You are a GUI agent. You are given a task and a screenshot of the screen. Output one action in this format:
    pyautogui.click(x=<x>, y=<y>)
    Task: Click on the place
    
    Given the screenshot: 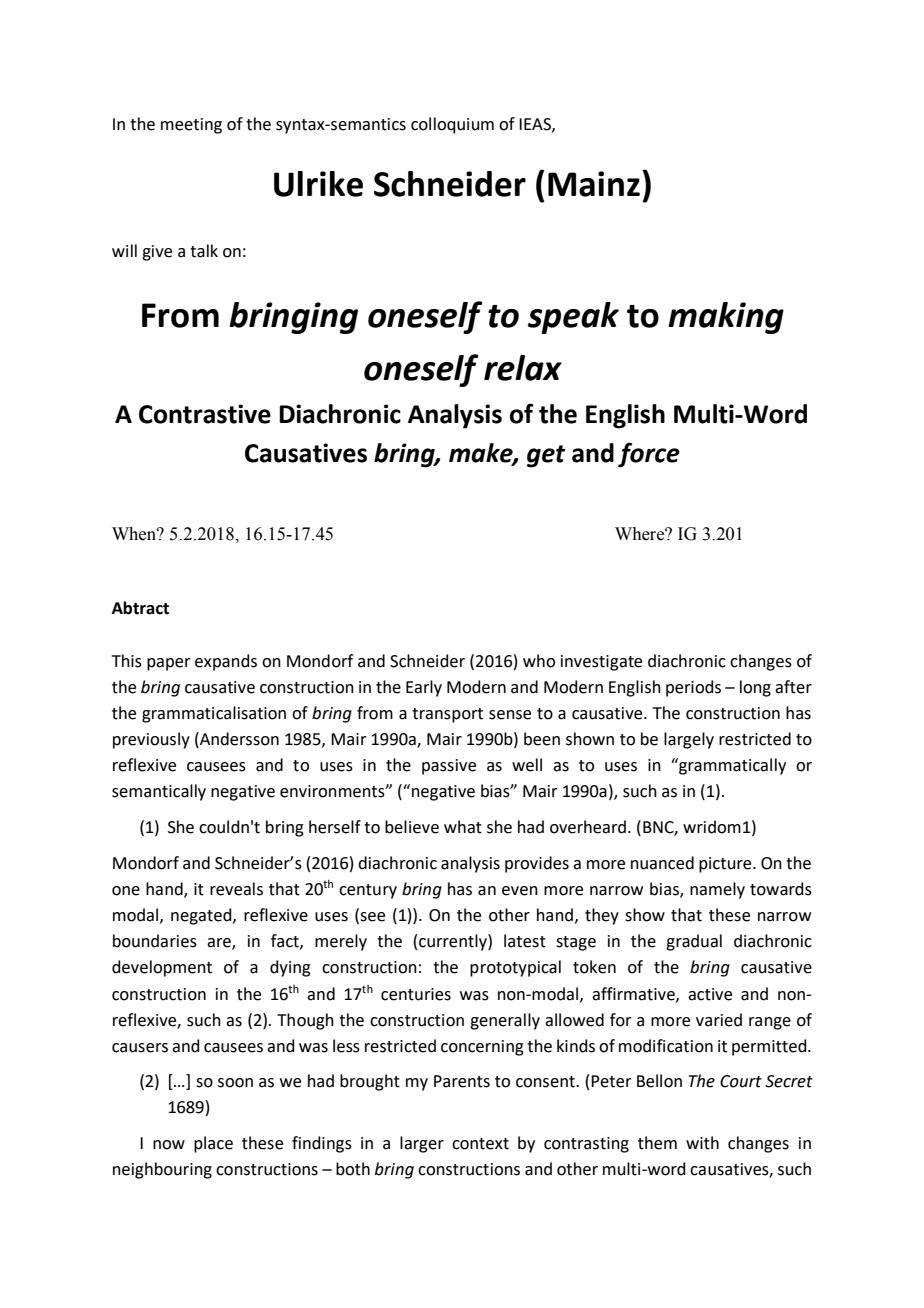 What is the action you would take?
    pyautogui.click(x=213, y=1144)
